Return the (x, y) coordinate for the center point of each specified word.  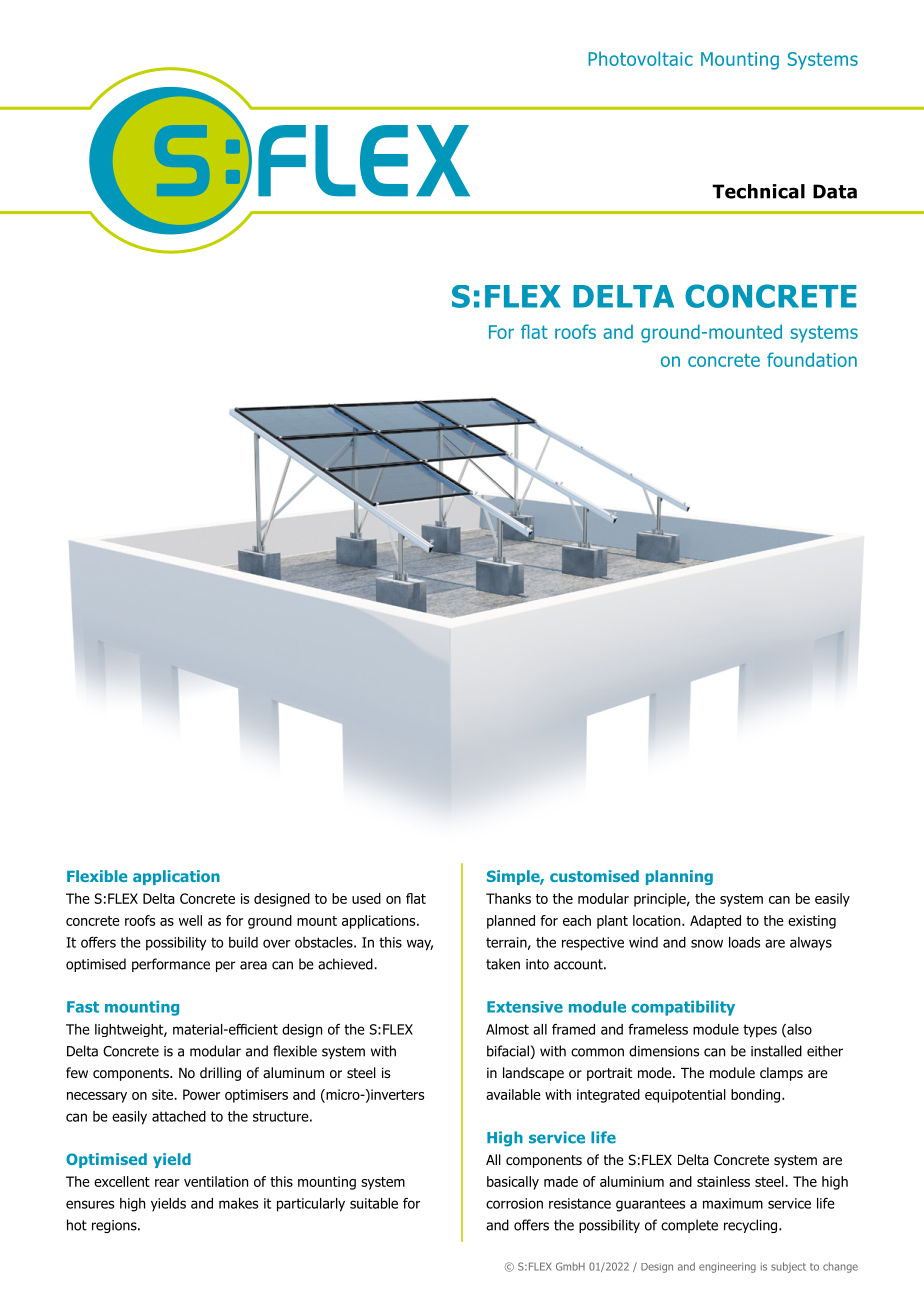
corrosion (514, 1203)
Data (835, 191)
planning (679, 877)
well (190, 920)
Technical (758, 191)
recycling (752, 1226)
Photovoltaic (640, 58)
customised (594, 876)
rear (167, 1183)
